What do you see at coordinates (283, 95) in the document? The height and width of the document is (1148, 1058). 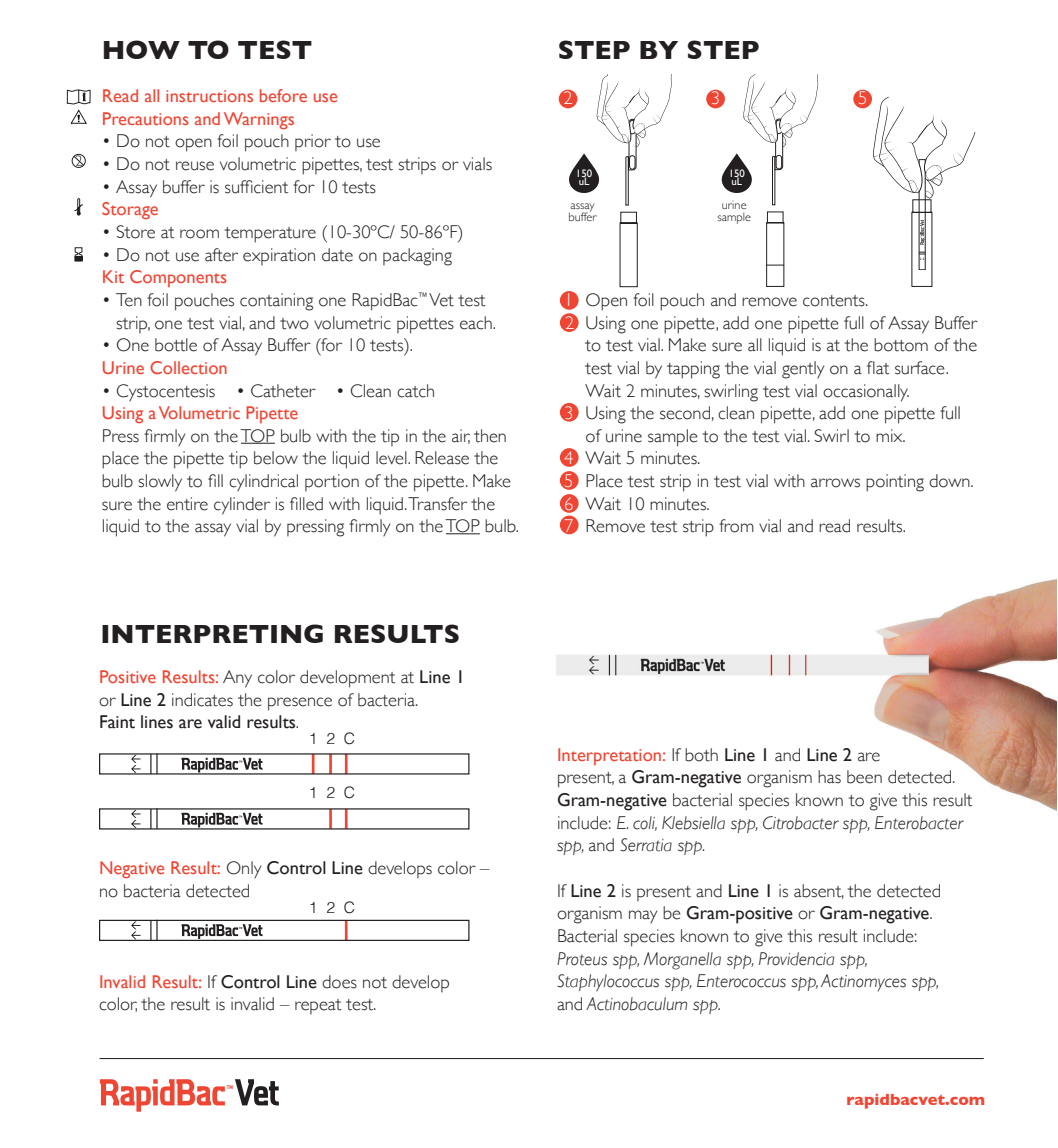 I see `before` at bounding box center [283, 95].
